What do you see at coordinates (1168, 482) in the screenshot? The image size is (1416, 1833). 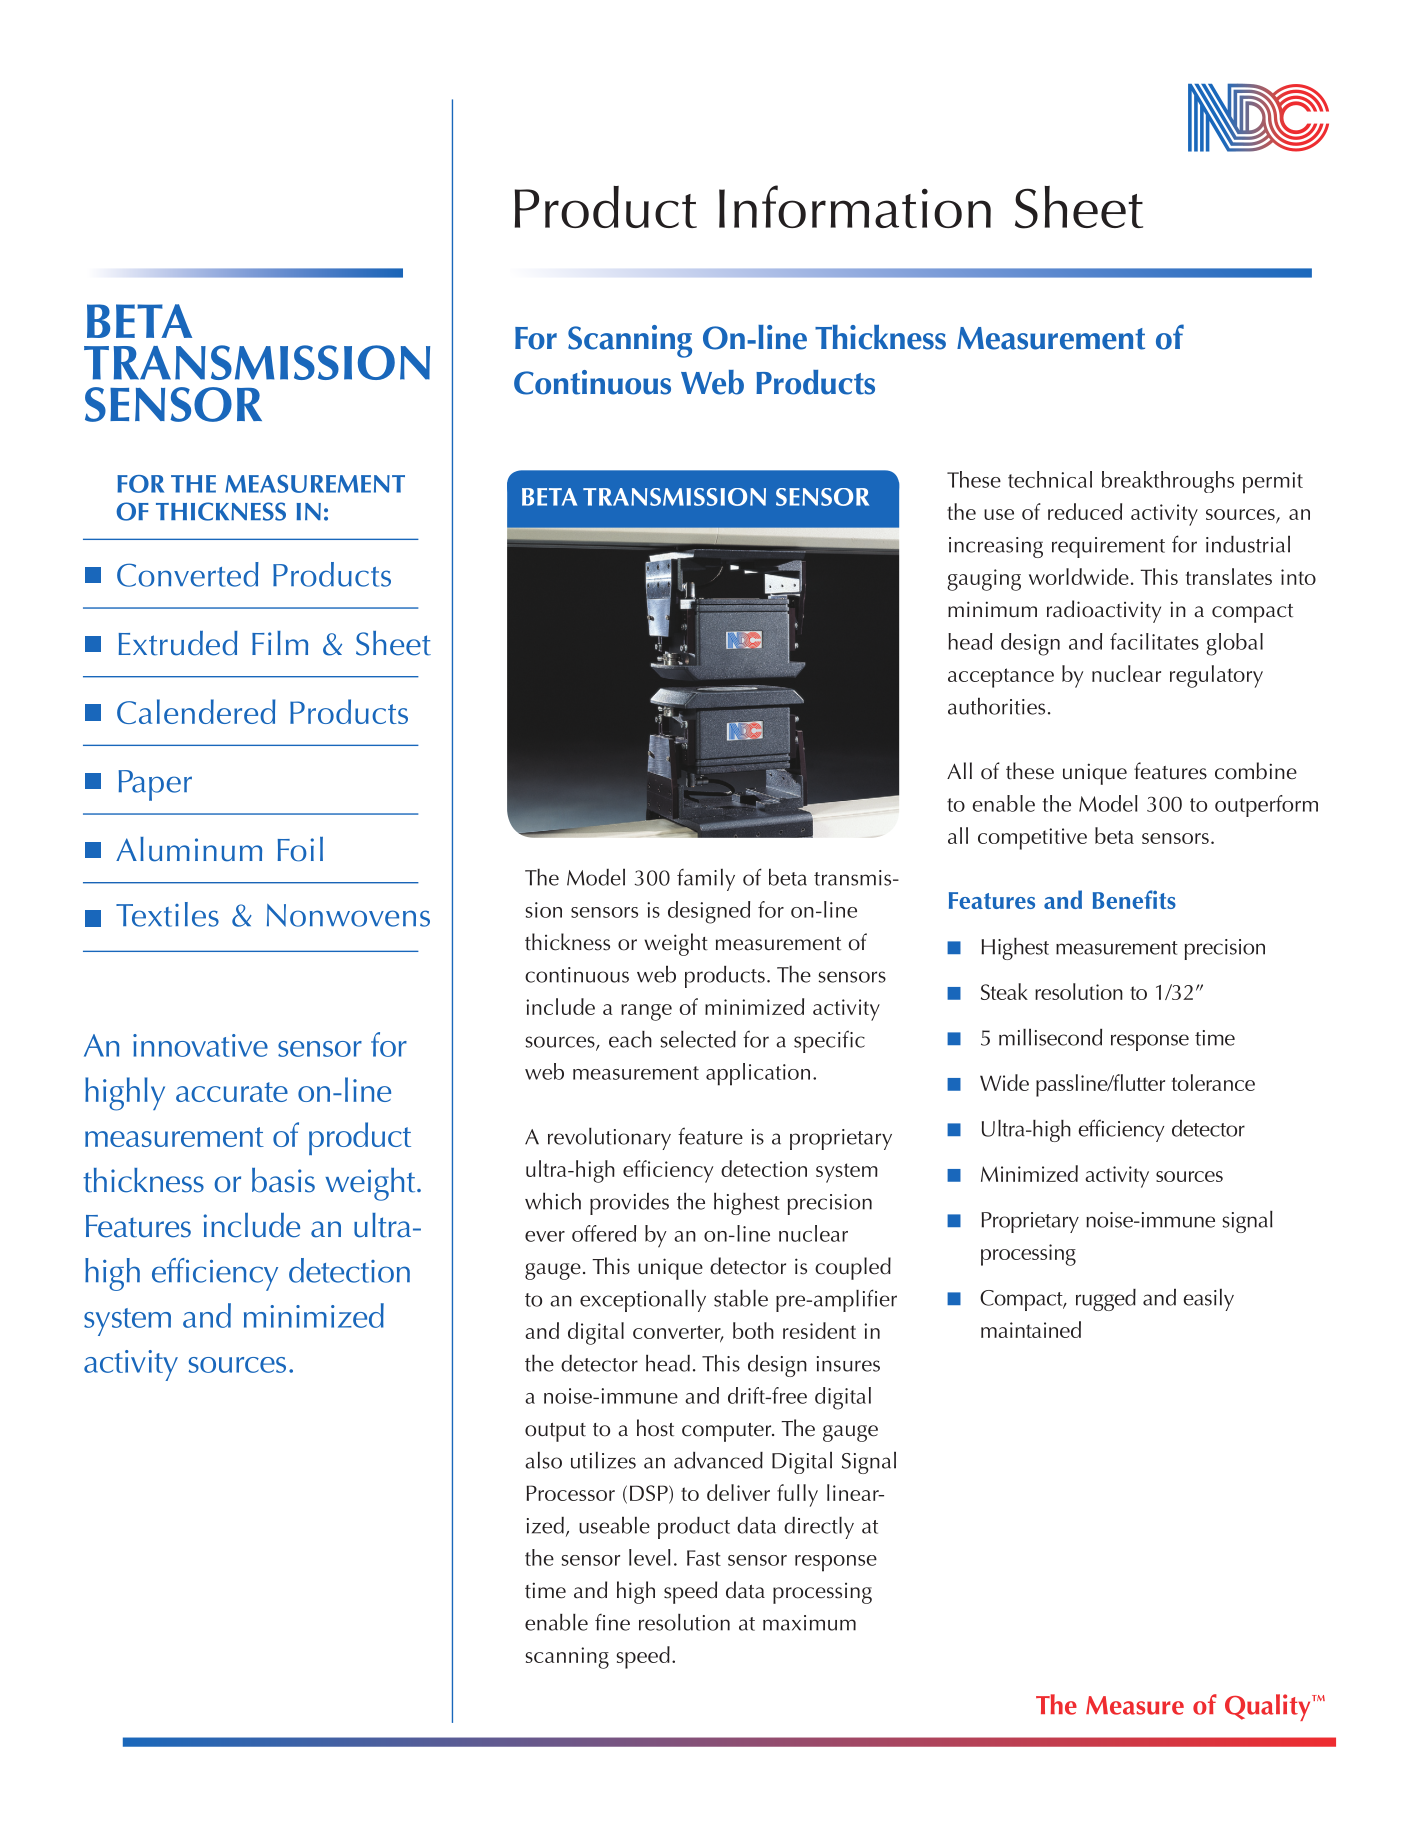 I see `breakthroughs` at bounding box center [1168, 482].
